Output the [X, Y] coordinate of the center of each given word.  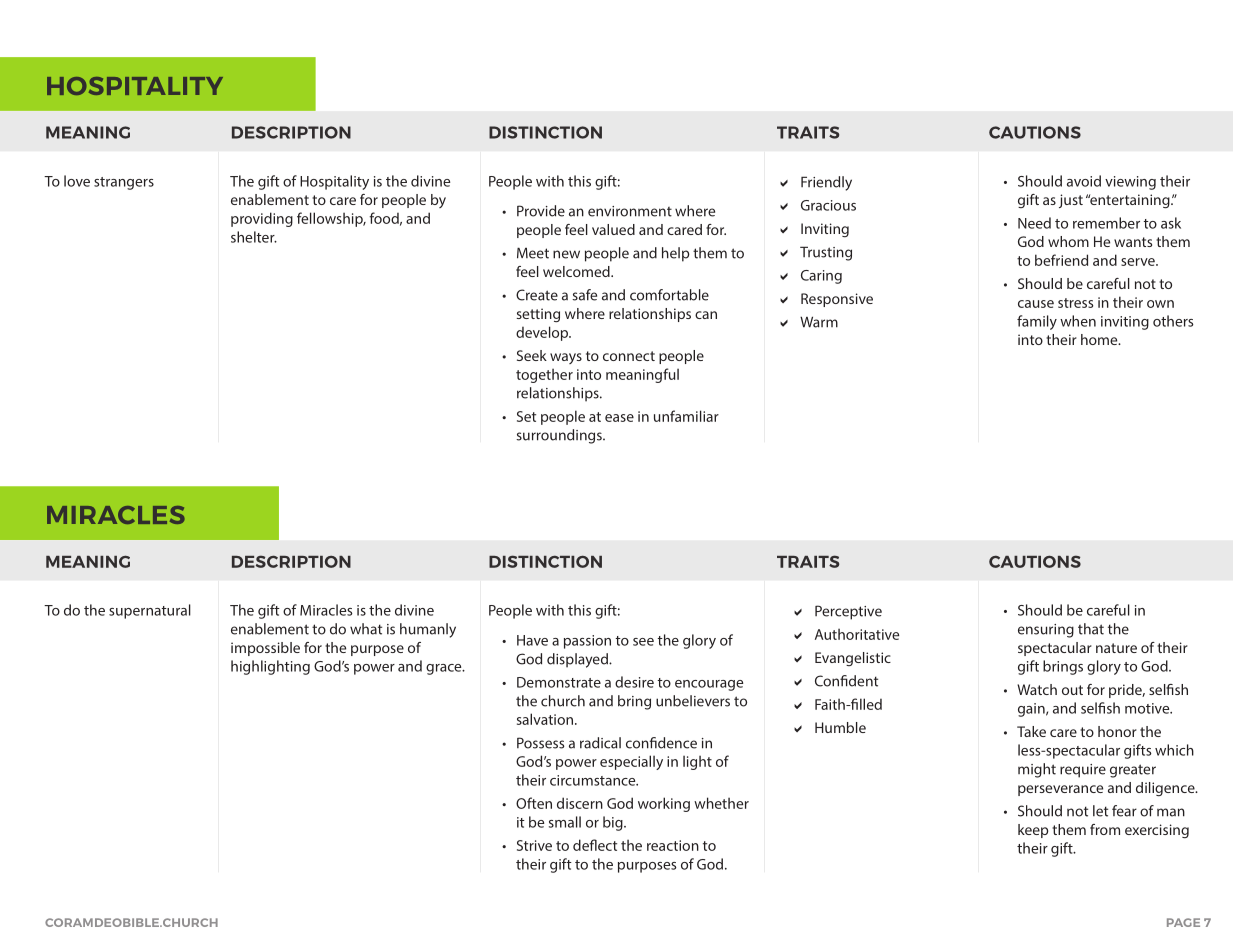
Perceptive [848, 612]
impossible [265, 649]
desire [634, 682]
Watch [1037, 689]
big [614, 823]
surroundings [560, 436]
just [1071, 201]
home [1100, 339]
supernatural [150, 611]
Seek [532, 355]
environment [630, 211]
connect [629, 356]
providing [262, 219]
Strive [534, 845]
